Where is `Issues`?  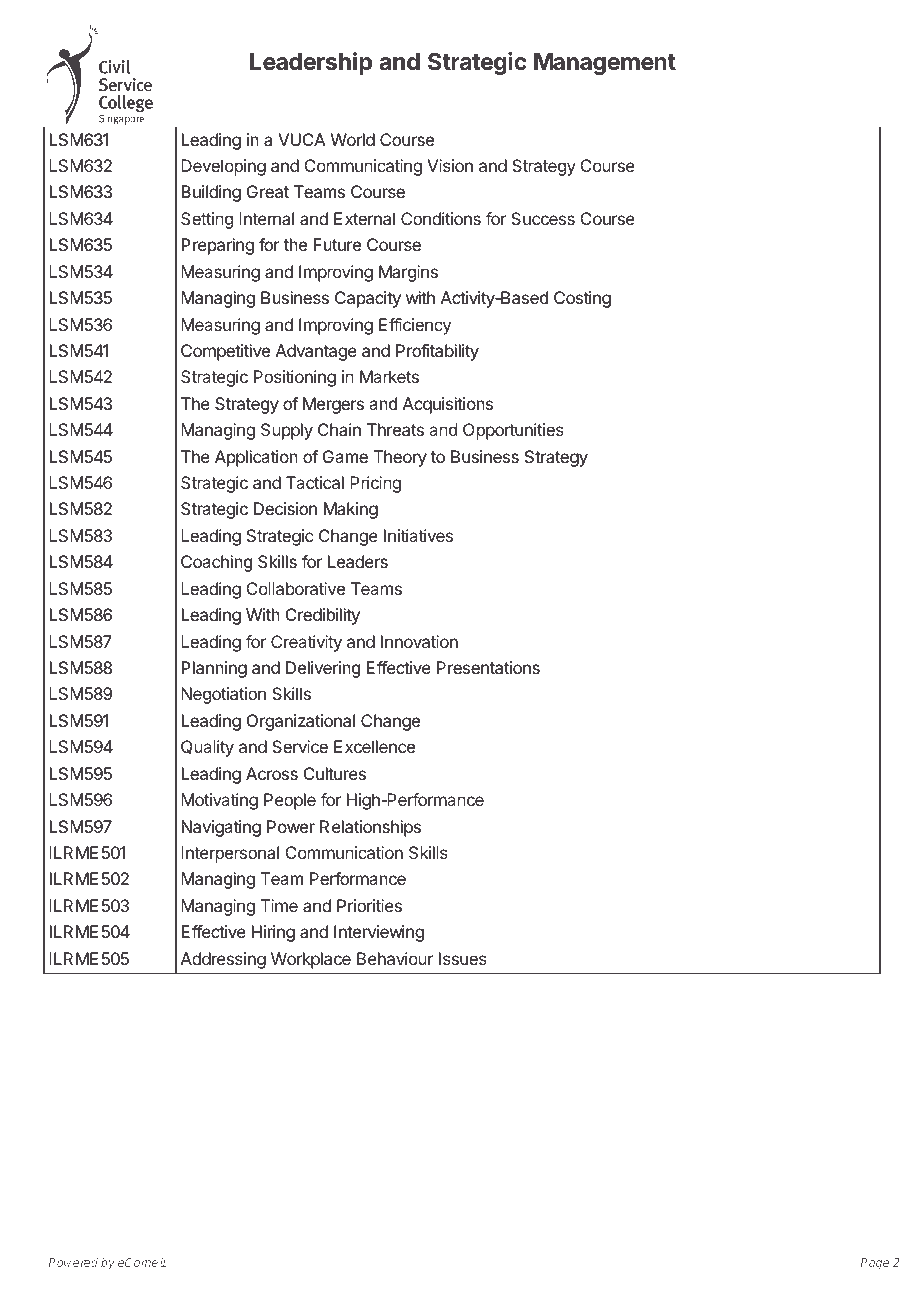
Issues is located at coordinates (463, 958).
